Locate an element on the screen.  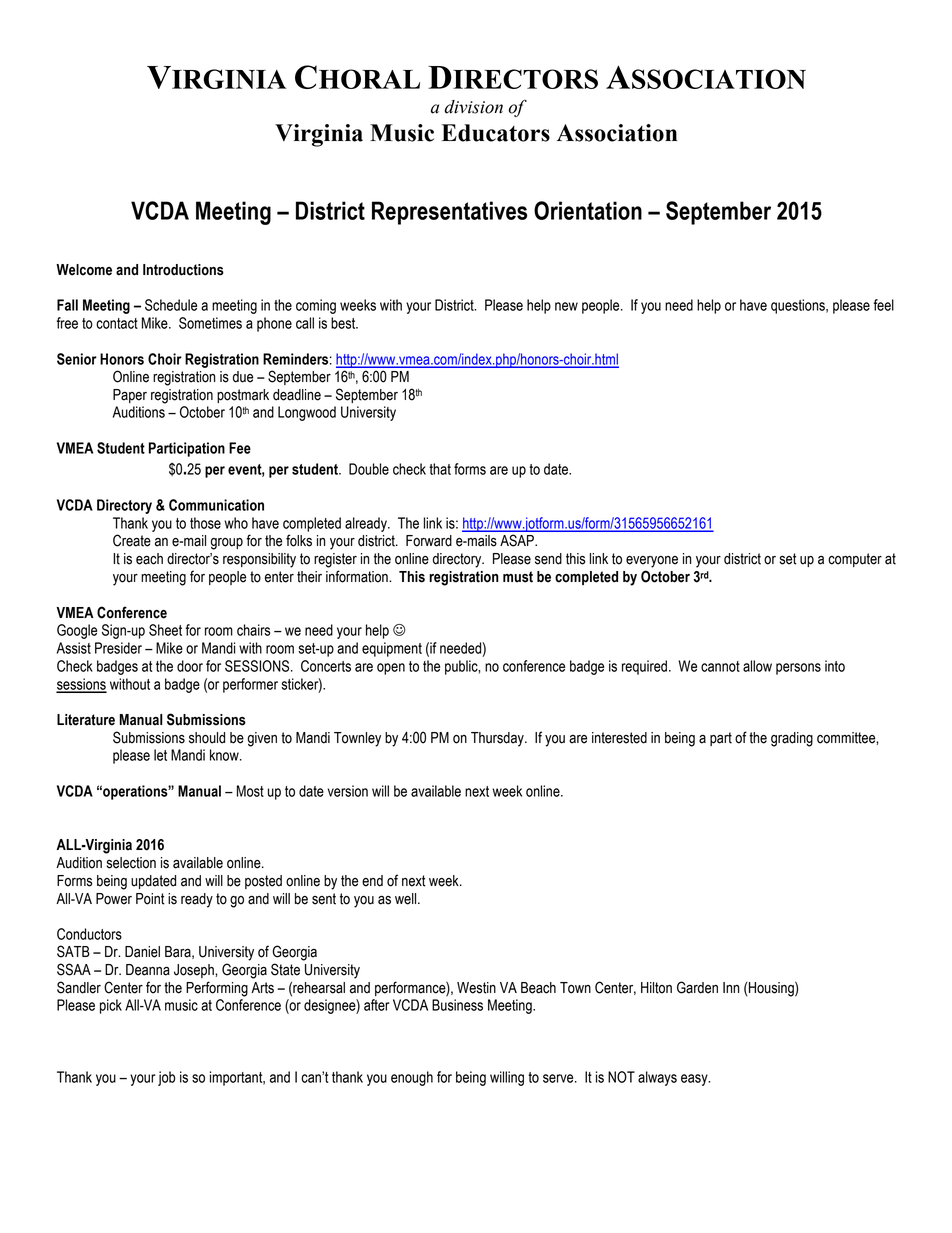
computer is located at coordinates (855, 560).
